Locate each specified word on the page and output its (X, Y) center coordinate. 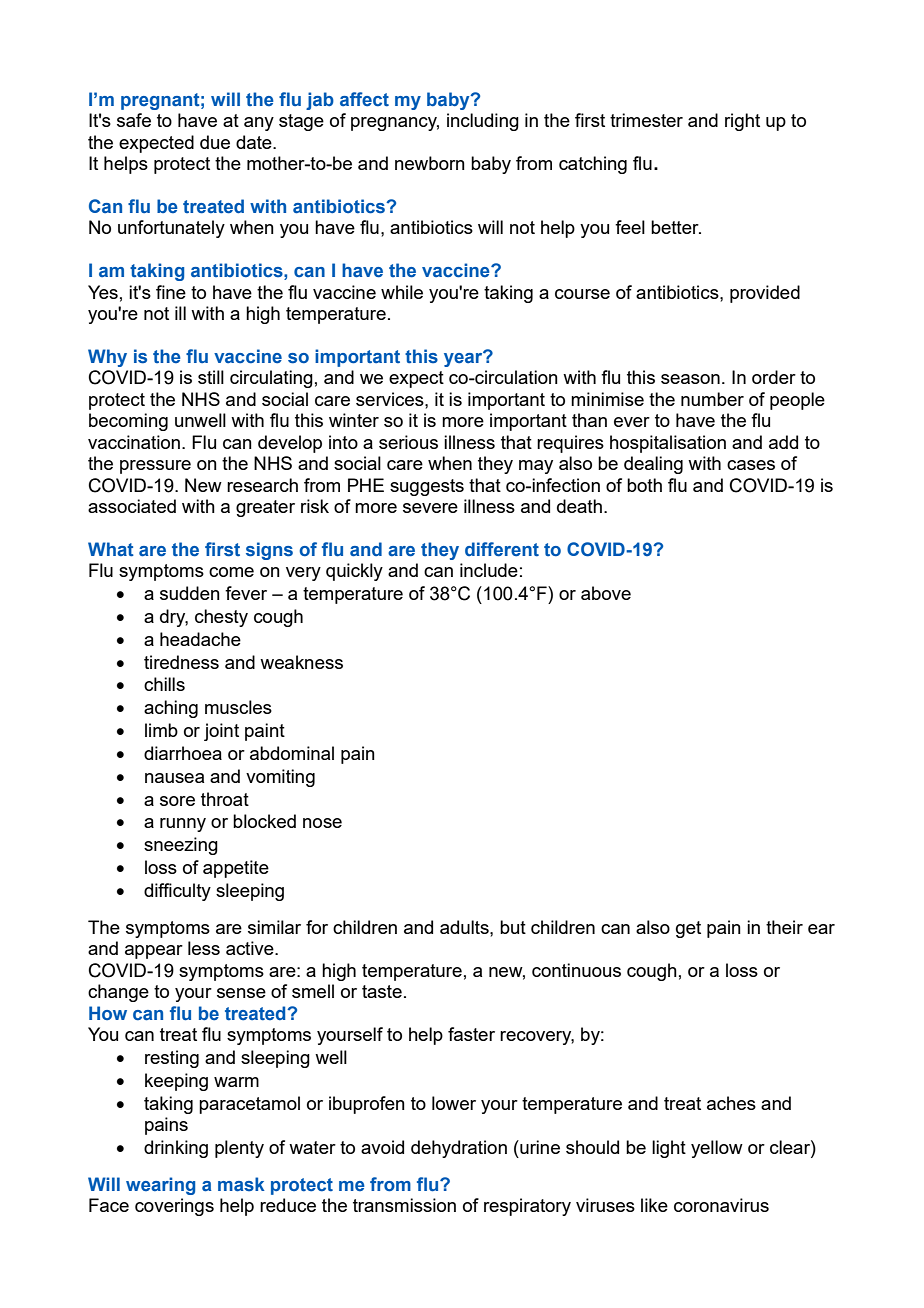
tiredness (181, 662)
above (606, 593)
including (483, 122)
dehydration (459, 1149)
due (215, 142)
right (742, 122)
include (489, 570)
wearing (160, 1186)
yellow (717, 1149)
